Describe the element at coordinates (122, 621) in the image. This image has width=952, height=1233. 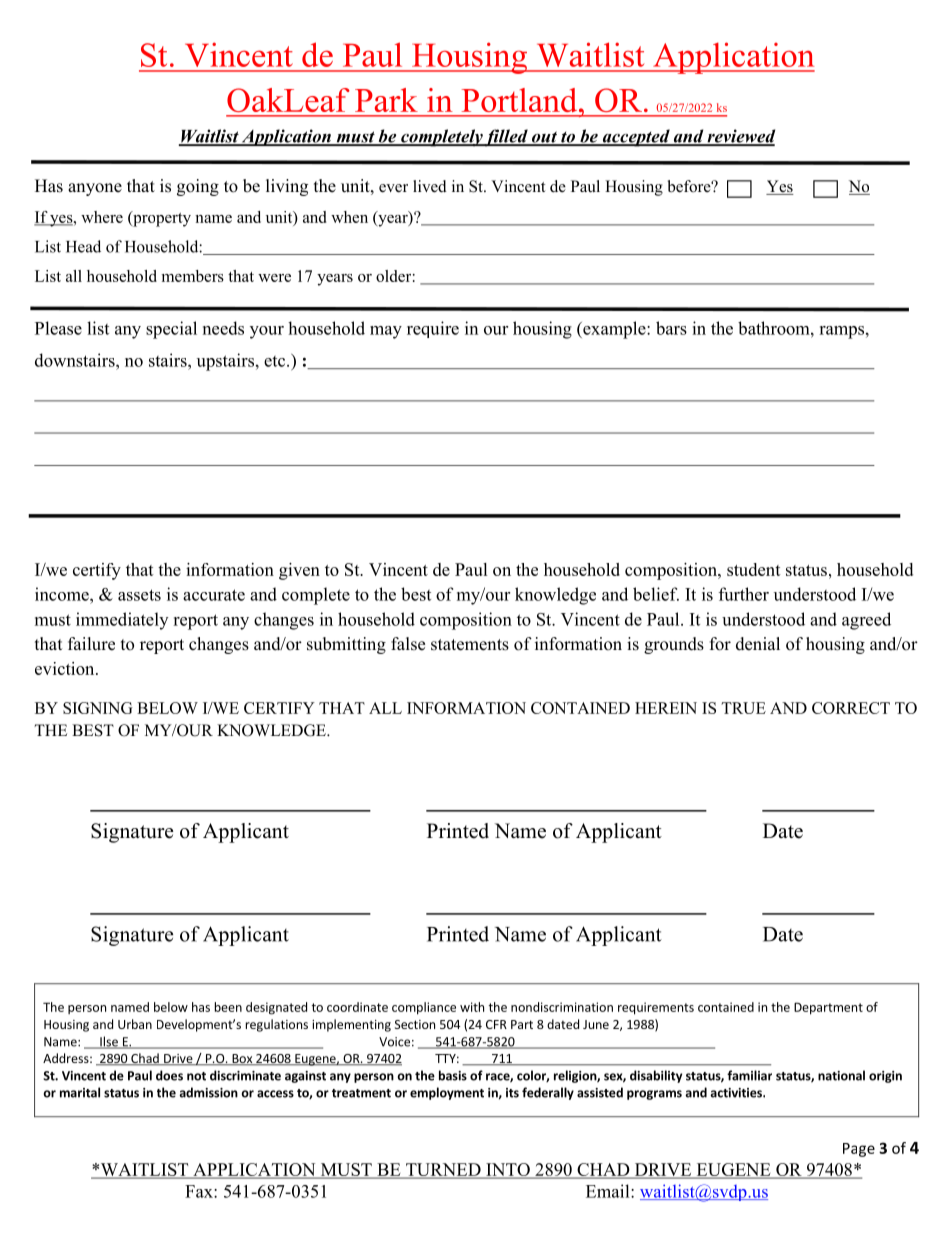
I see `immediately` at that location.
